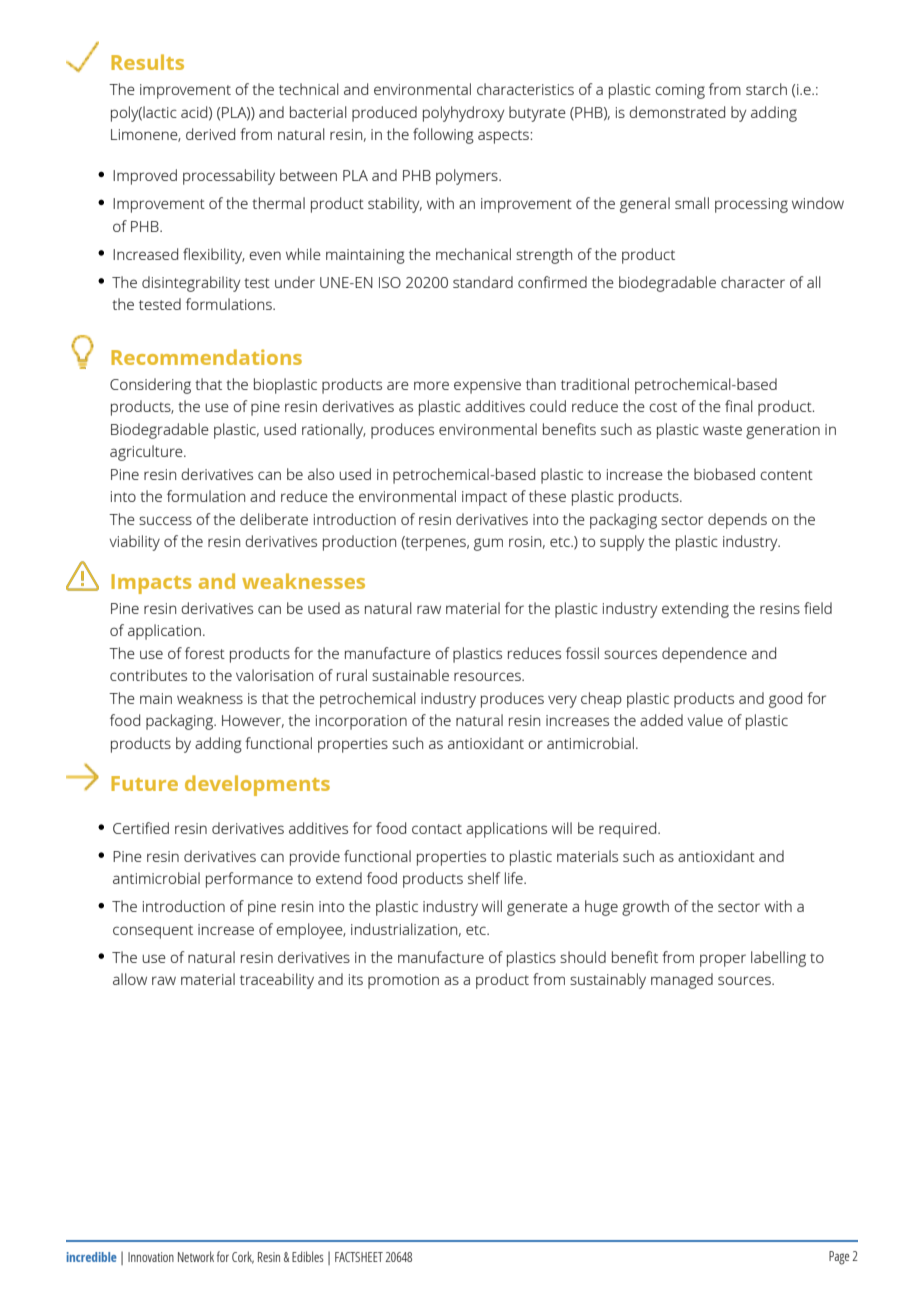  What do you see at coordinates (210, 134) in the screenshot?
I see `derived` at bounding box center [210, 134].
